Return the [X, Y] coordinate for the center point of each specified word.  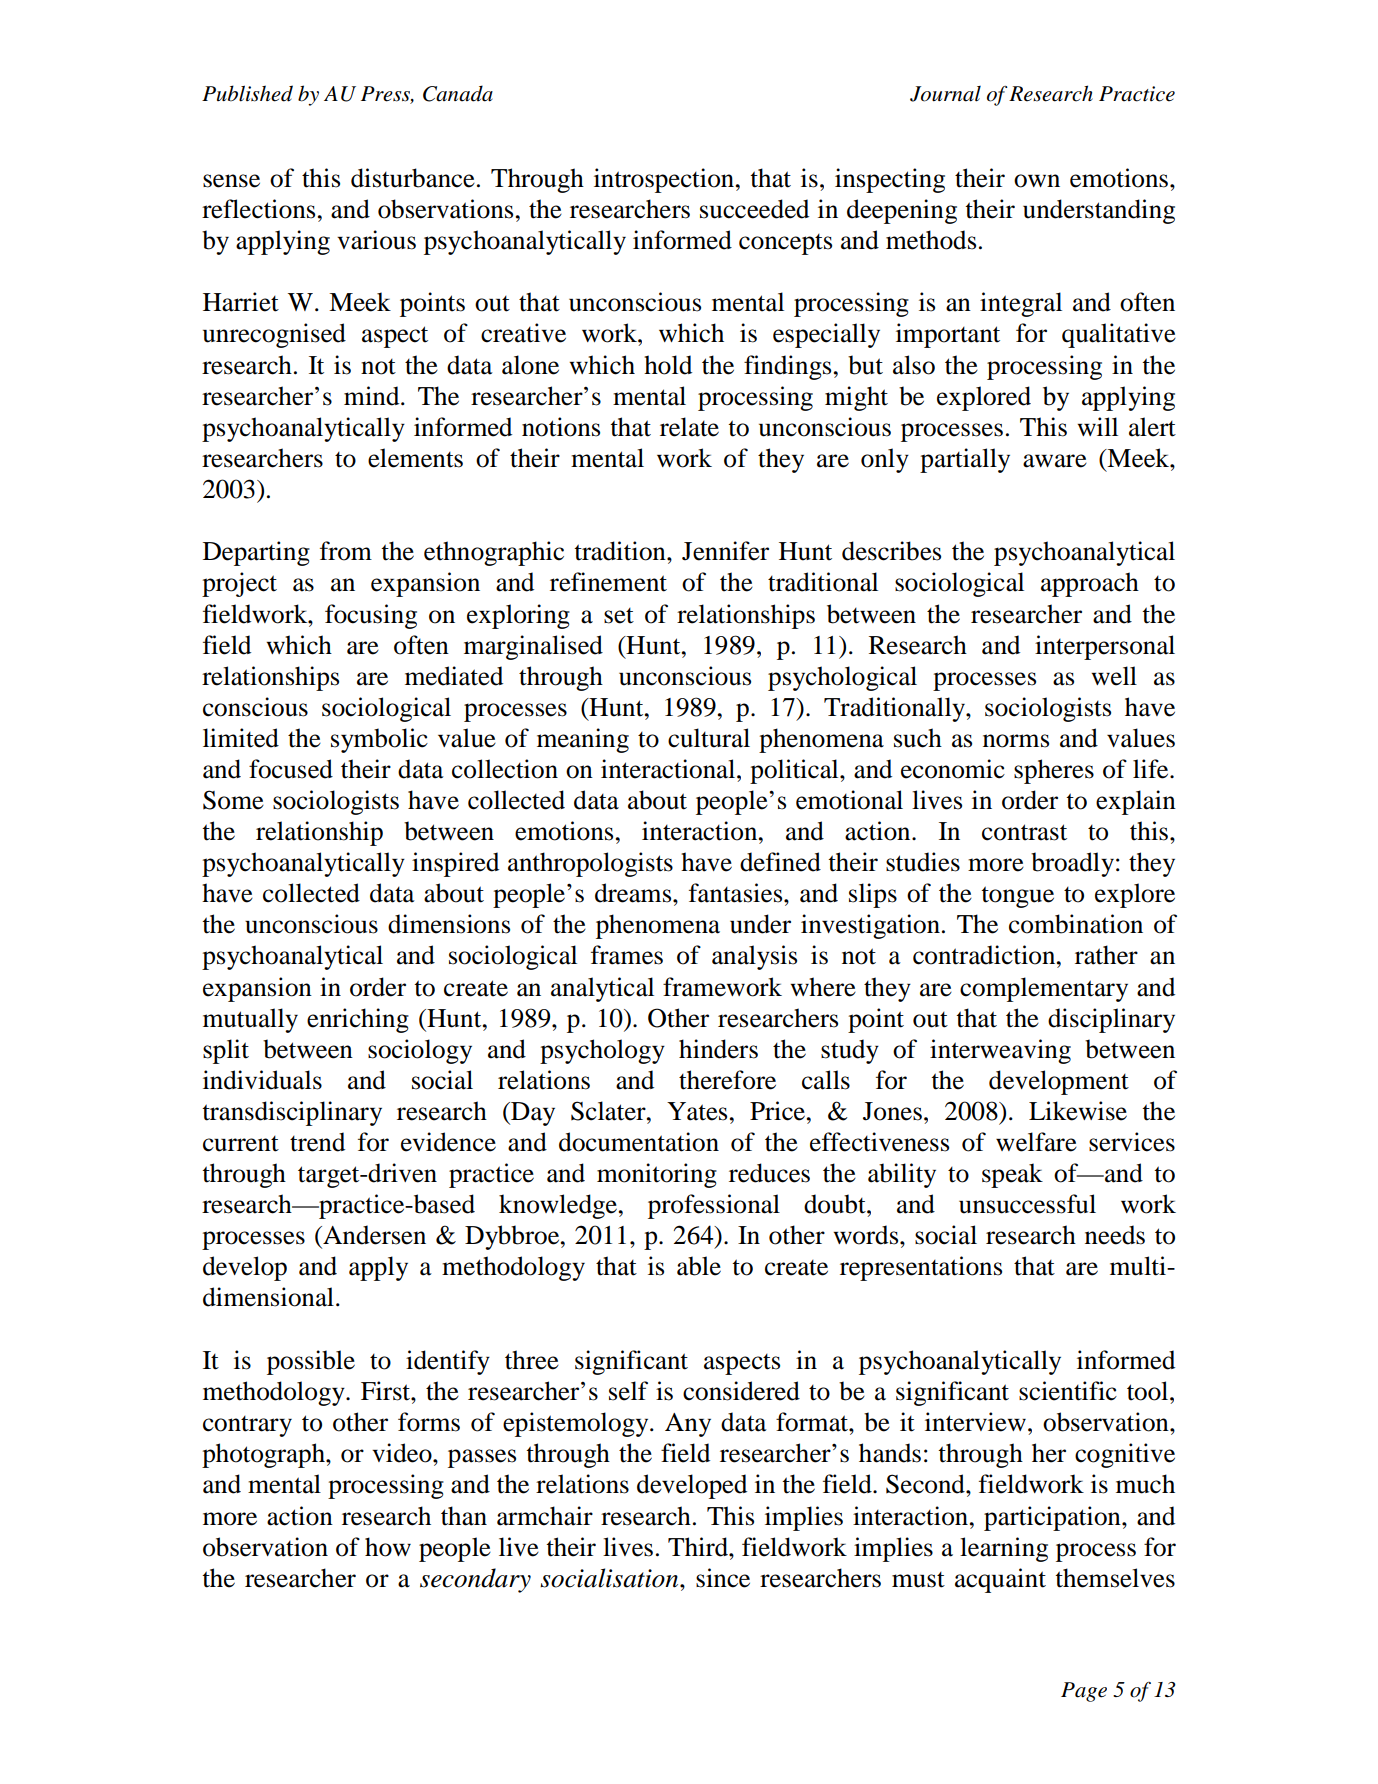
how [388, 1547]
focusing [371, 616]
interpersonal [1105, 647]
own [1037, 181]
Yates [697, 1111]
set [619, 616]
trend [317, 1142]
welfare [1036, 1142]
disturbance [413, 178]
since [723, 1578]
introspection [664, 180]
